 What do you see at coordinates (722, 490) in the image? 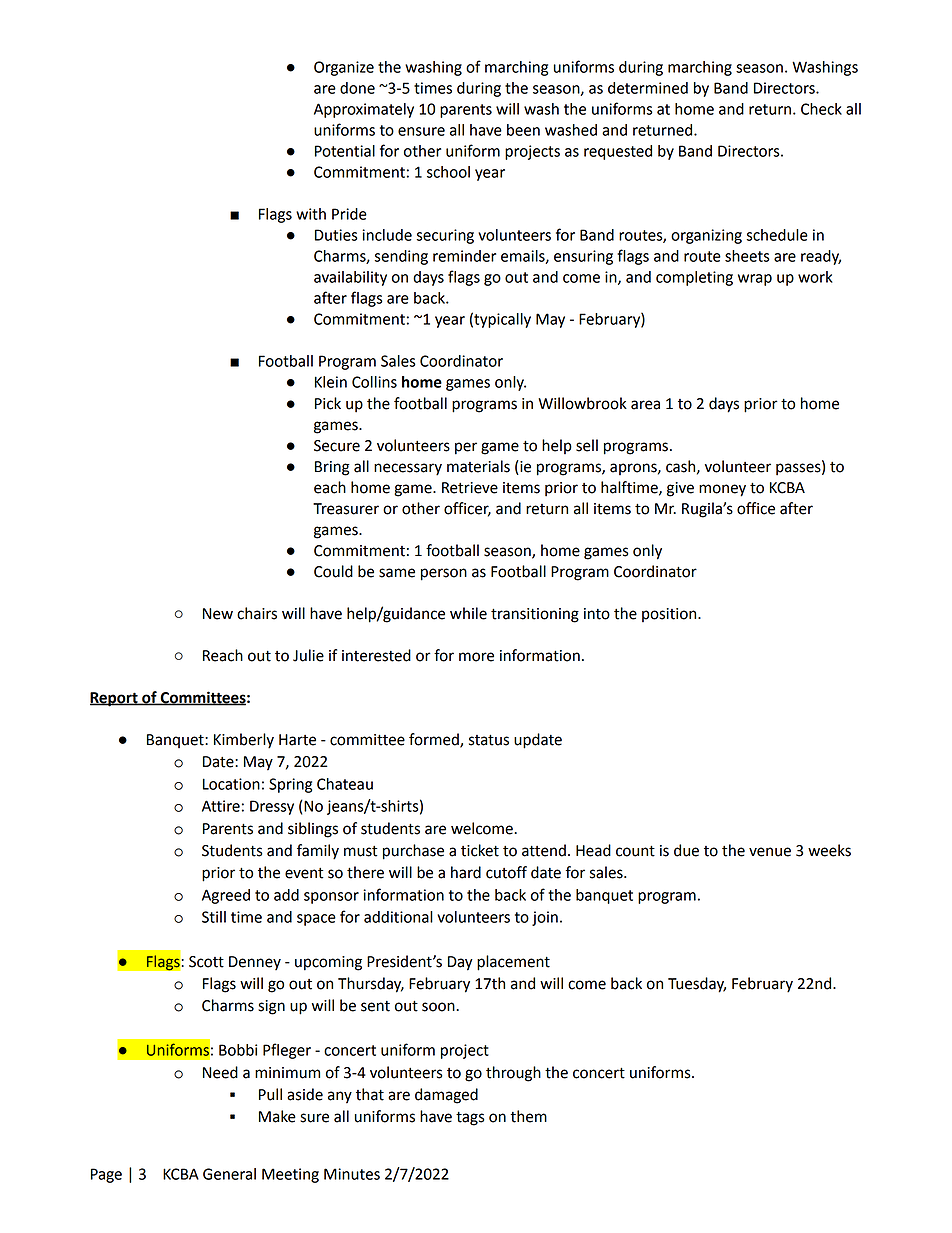
I see `money` at bounding box center [722, 490].
